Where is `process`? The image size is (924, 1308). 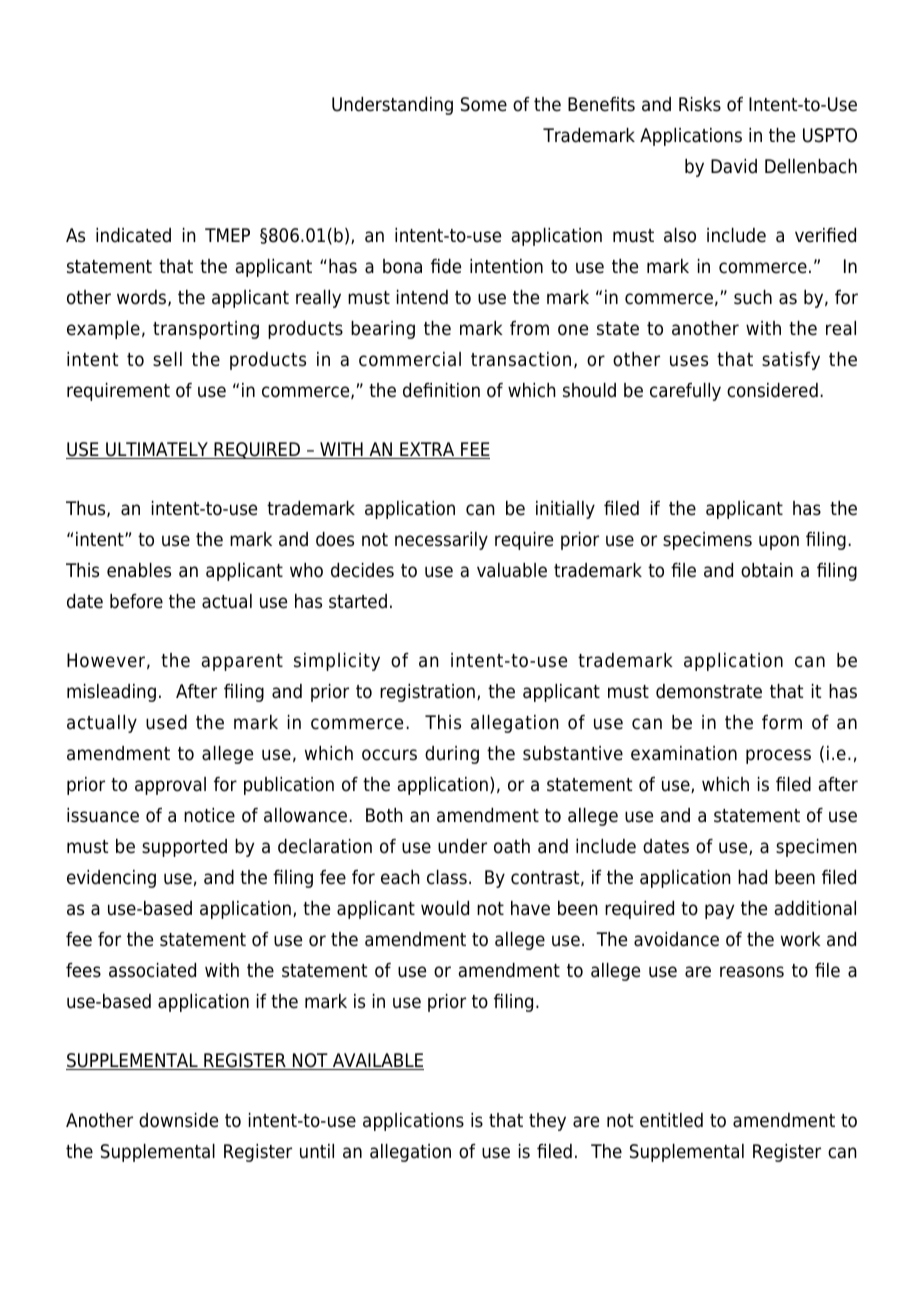 process is located at coordinates (778, 756).
